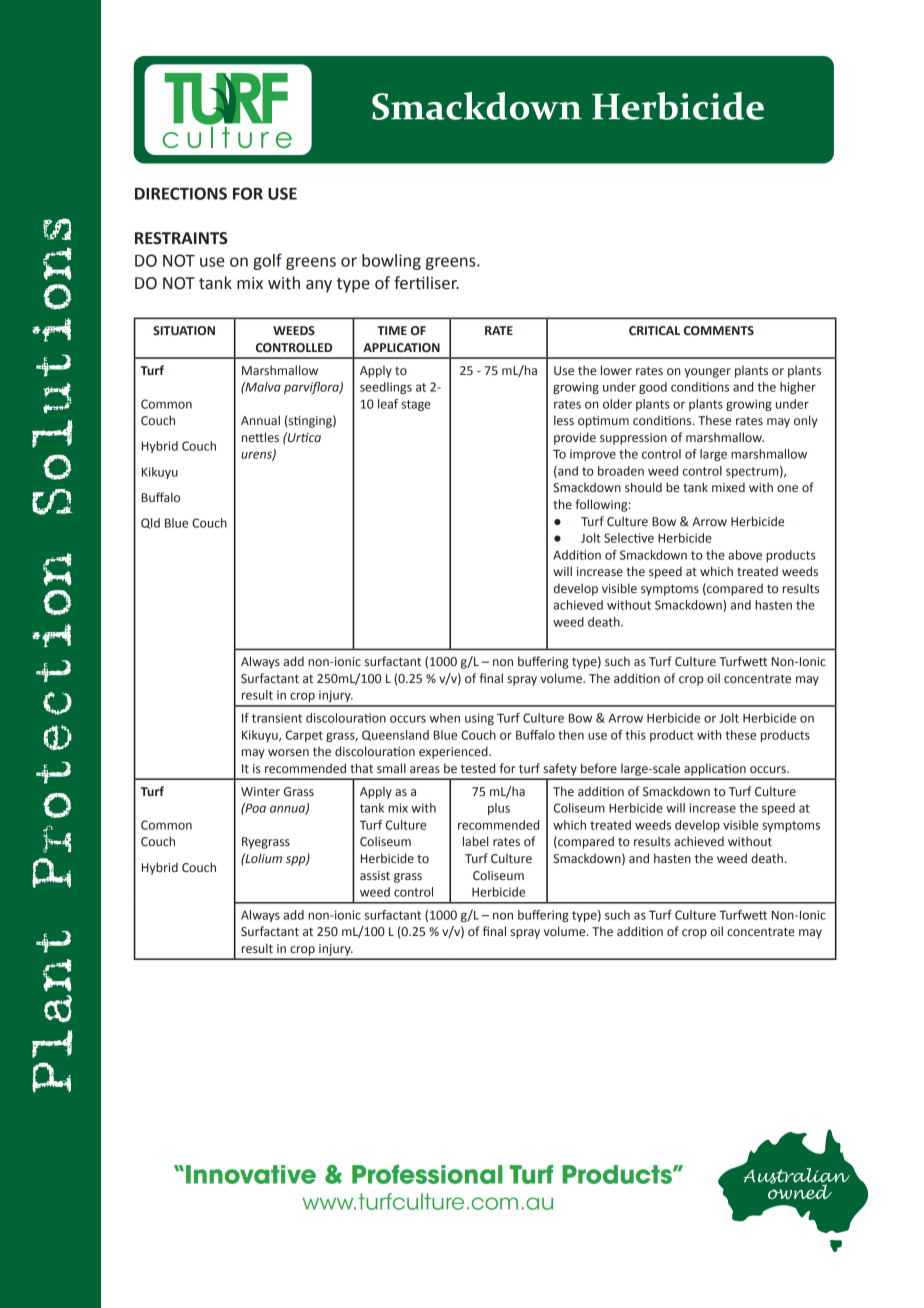 This page has height=1308, width=924. Describe the element at coordinates (479, 719) in the page. I see `using` at that location.
